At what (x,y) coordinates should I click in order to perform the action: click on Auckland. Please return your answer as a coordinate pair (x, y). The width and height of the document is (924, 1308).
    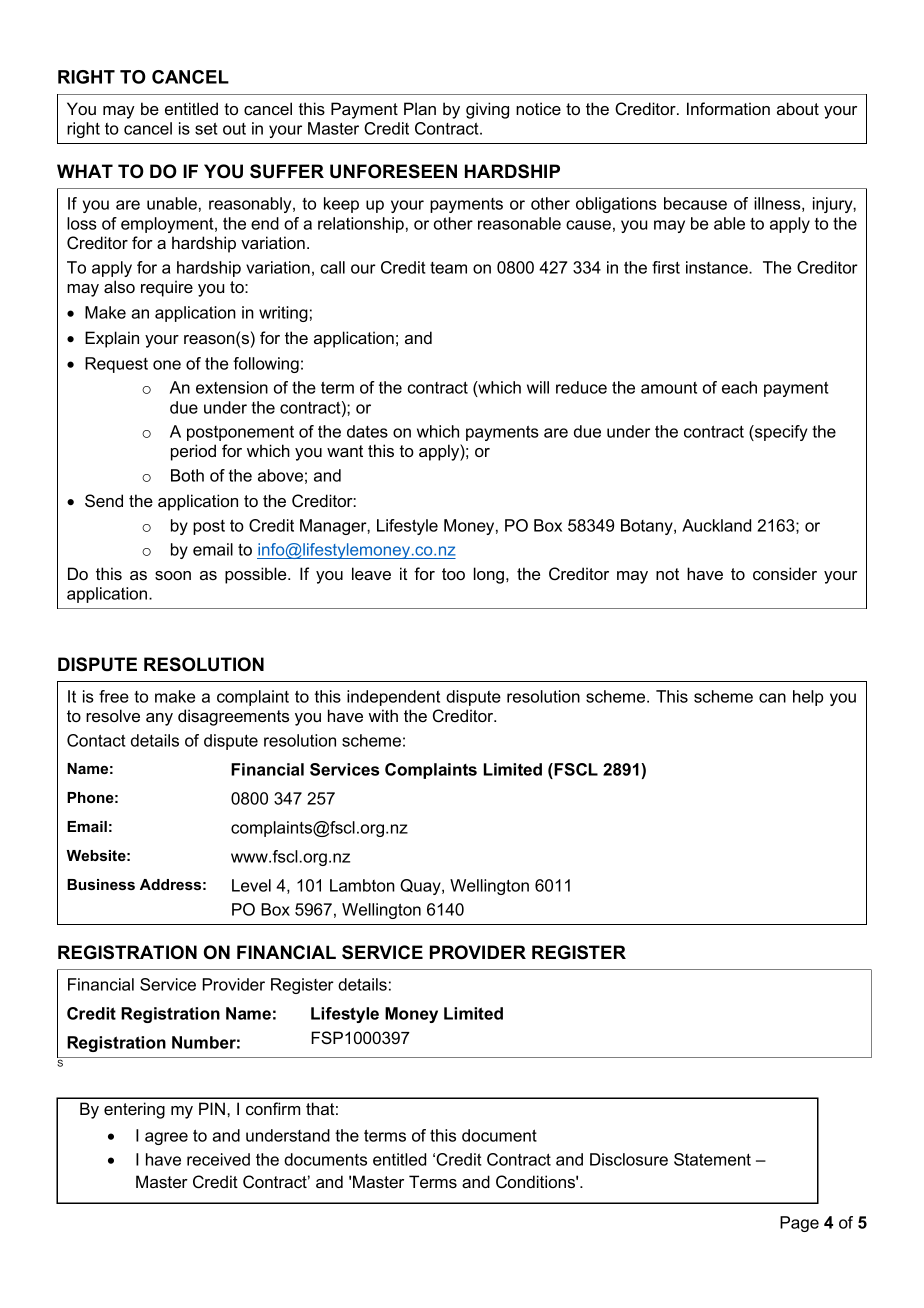
    Looking at the image, I should click on (716, 525).
